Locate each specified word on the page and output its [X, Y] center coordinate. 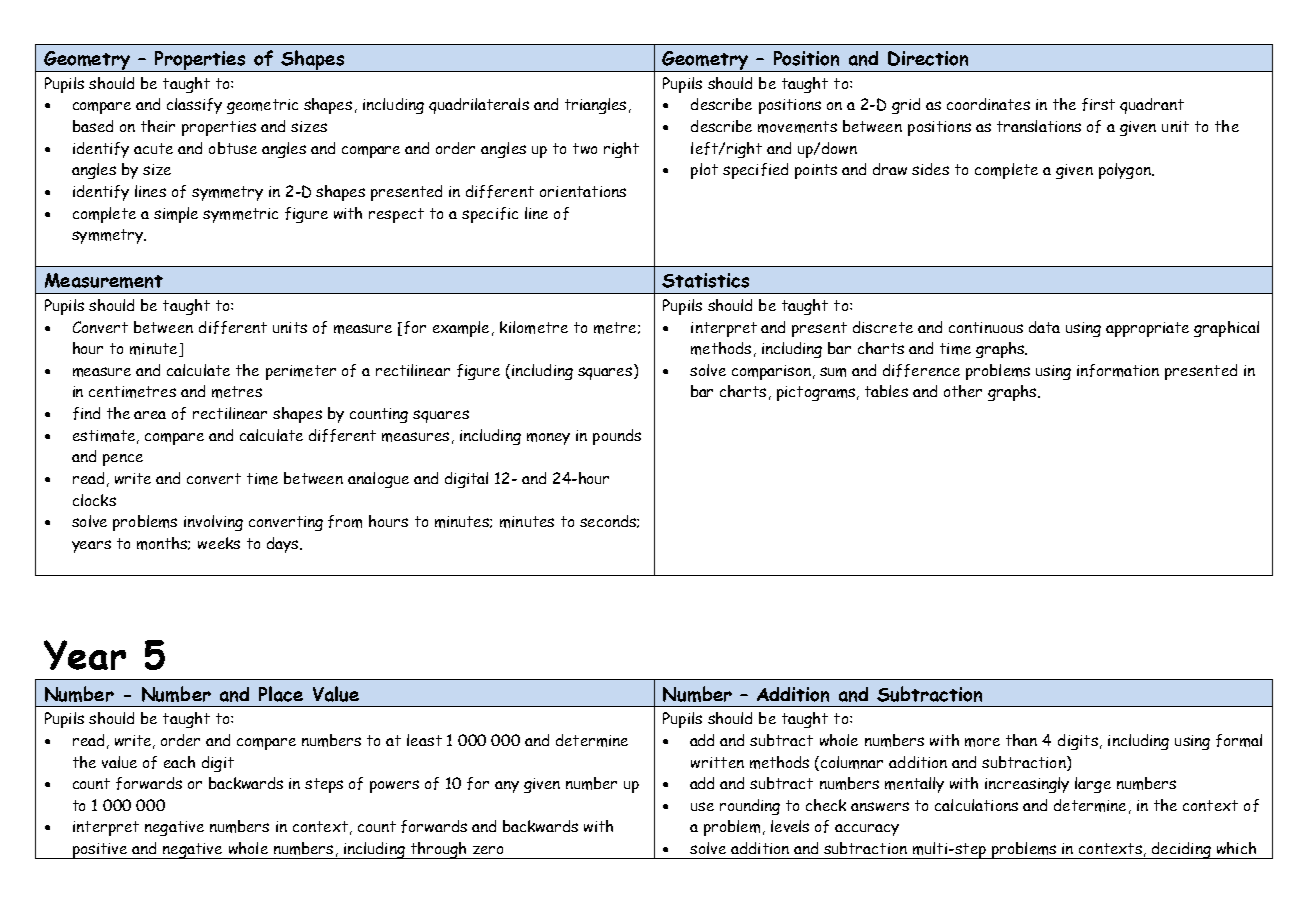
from [345, 521]
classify [194, 106]
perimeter [301, 372]
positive [100, 851]
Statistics [705, 280]
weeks [219, 543]
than [1021, 740]
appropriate [1147, 329]
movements [797, 127]
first [1098, 104]
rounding [750, 807]
